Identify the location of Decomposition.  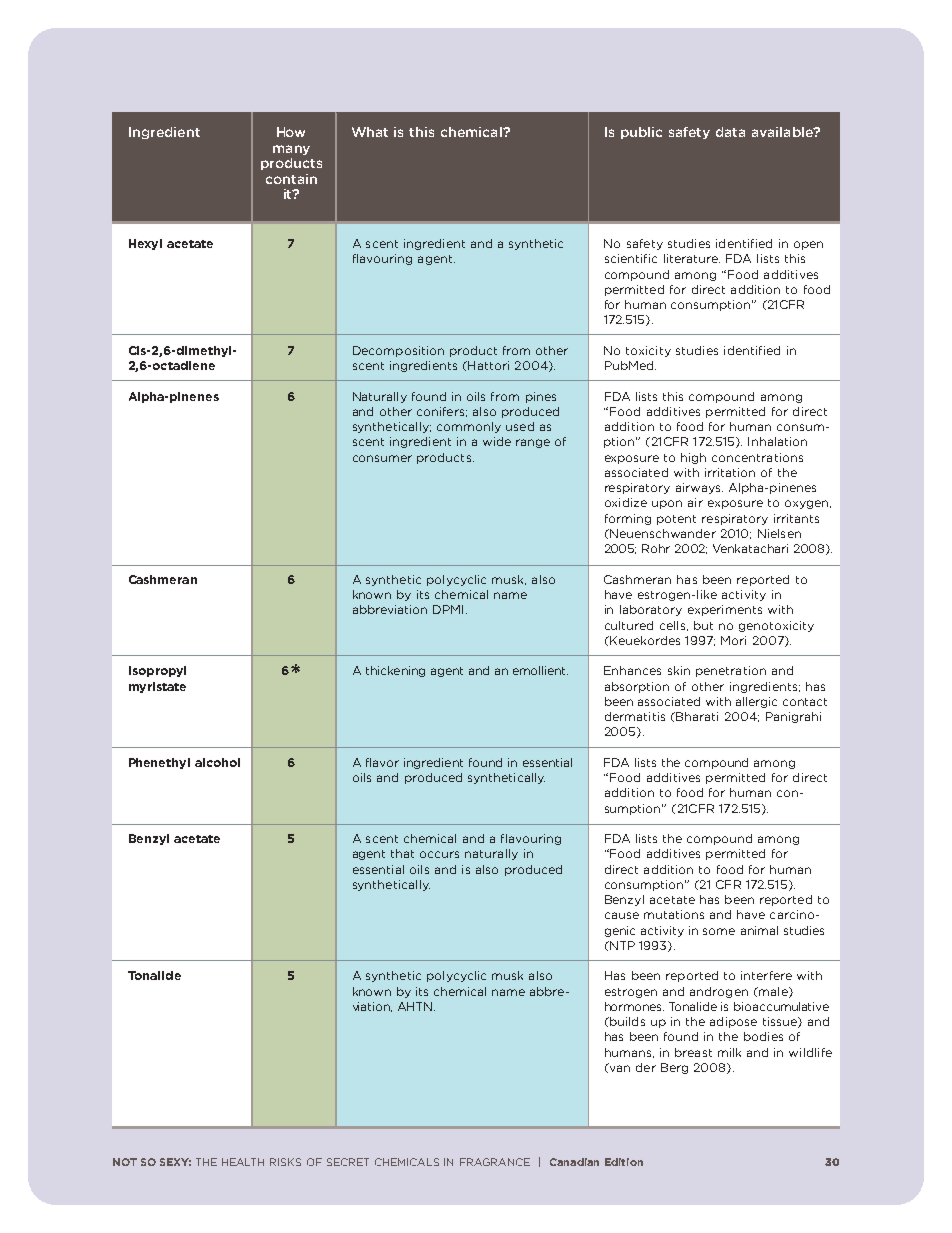
(398, 351).
